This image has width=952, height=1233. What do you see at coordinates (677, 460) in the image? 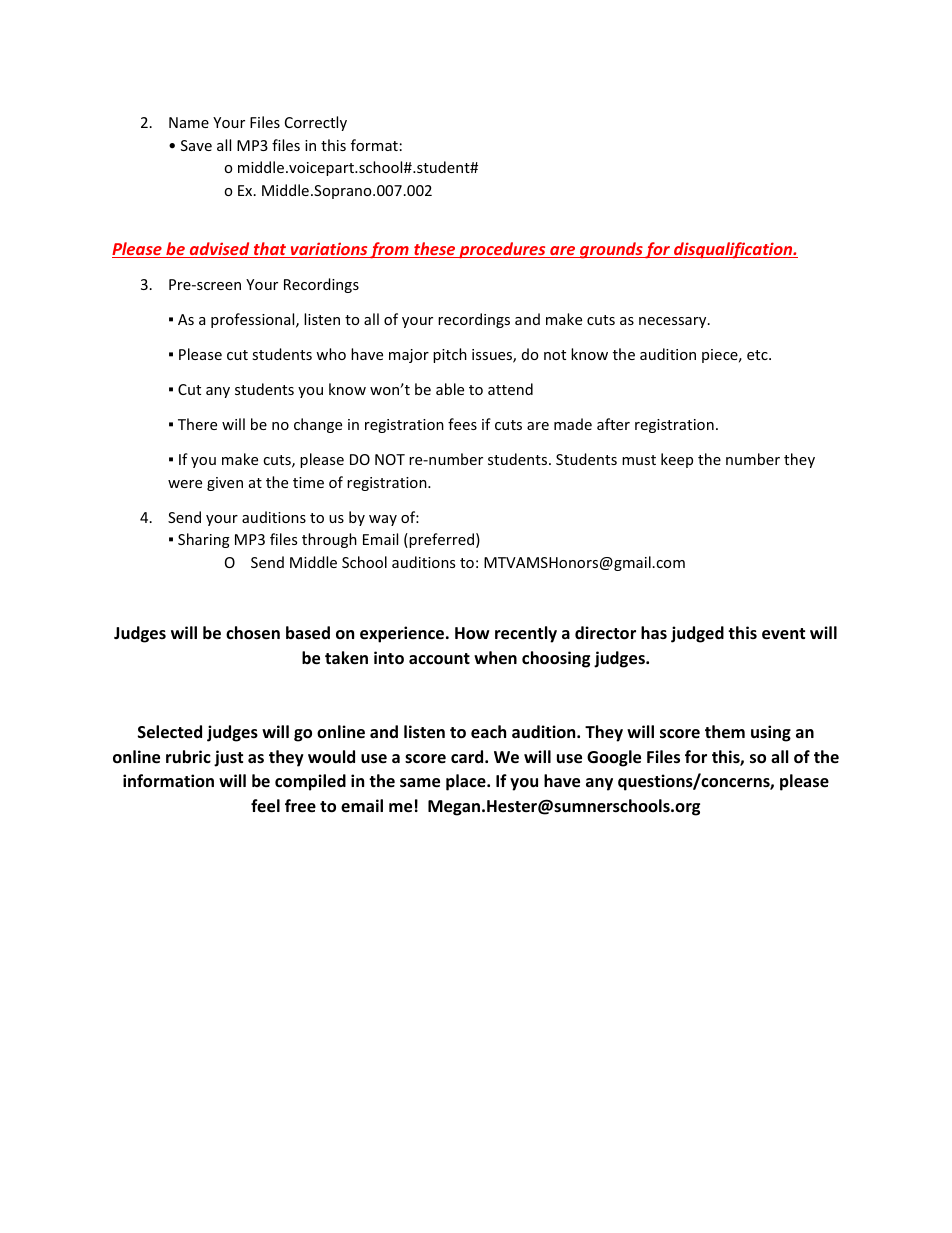
I see `keep` at bounding box center [677, 460].
